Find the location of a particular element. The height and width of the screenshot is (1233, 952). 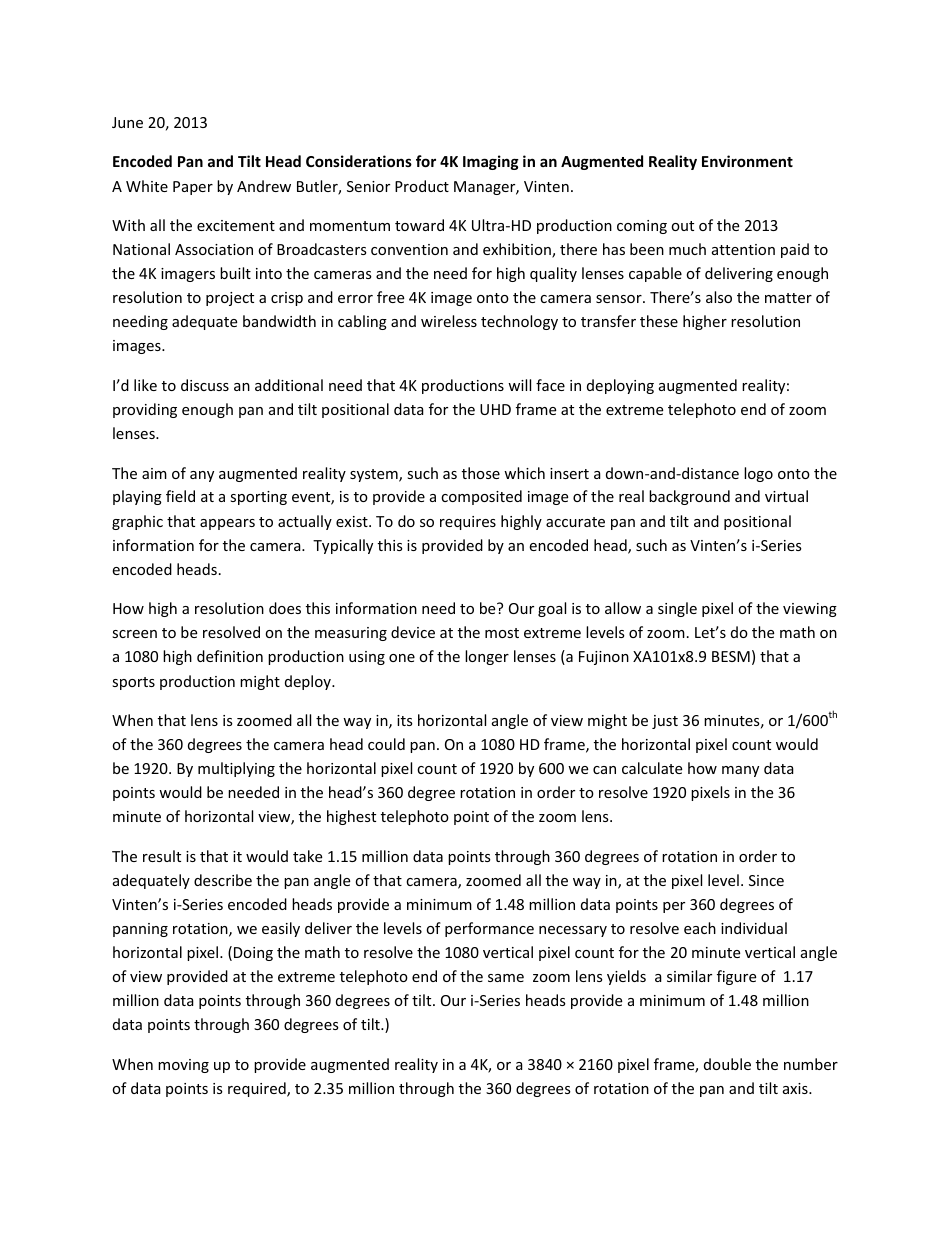

longer is located at coordinates (487, 657).
